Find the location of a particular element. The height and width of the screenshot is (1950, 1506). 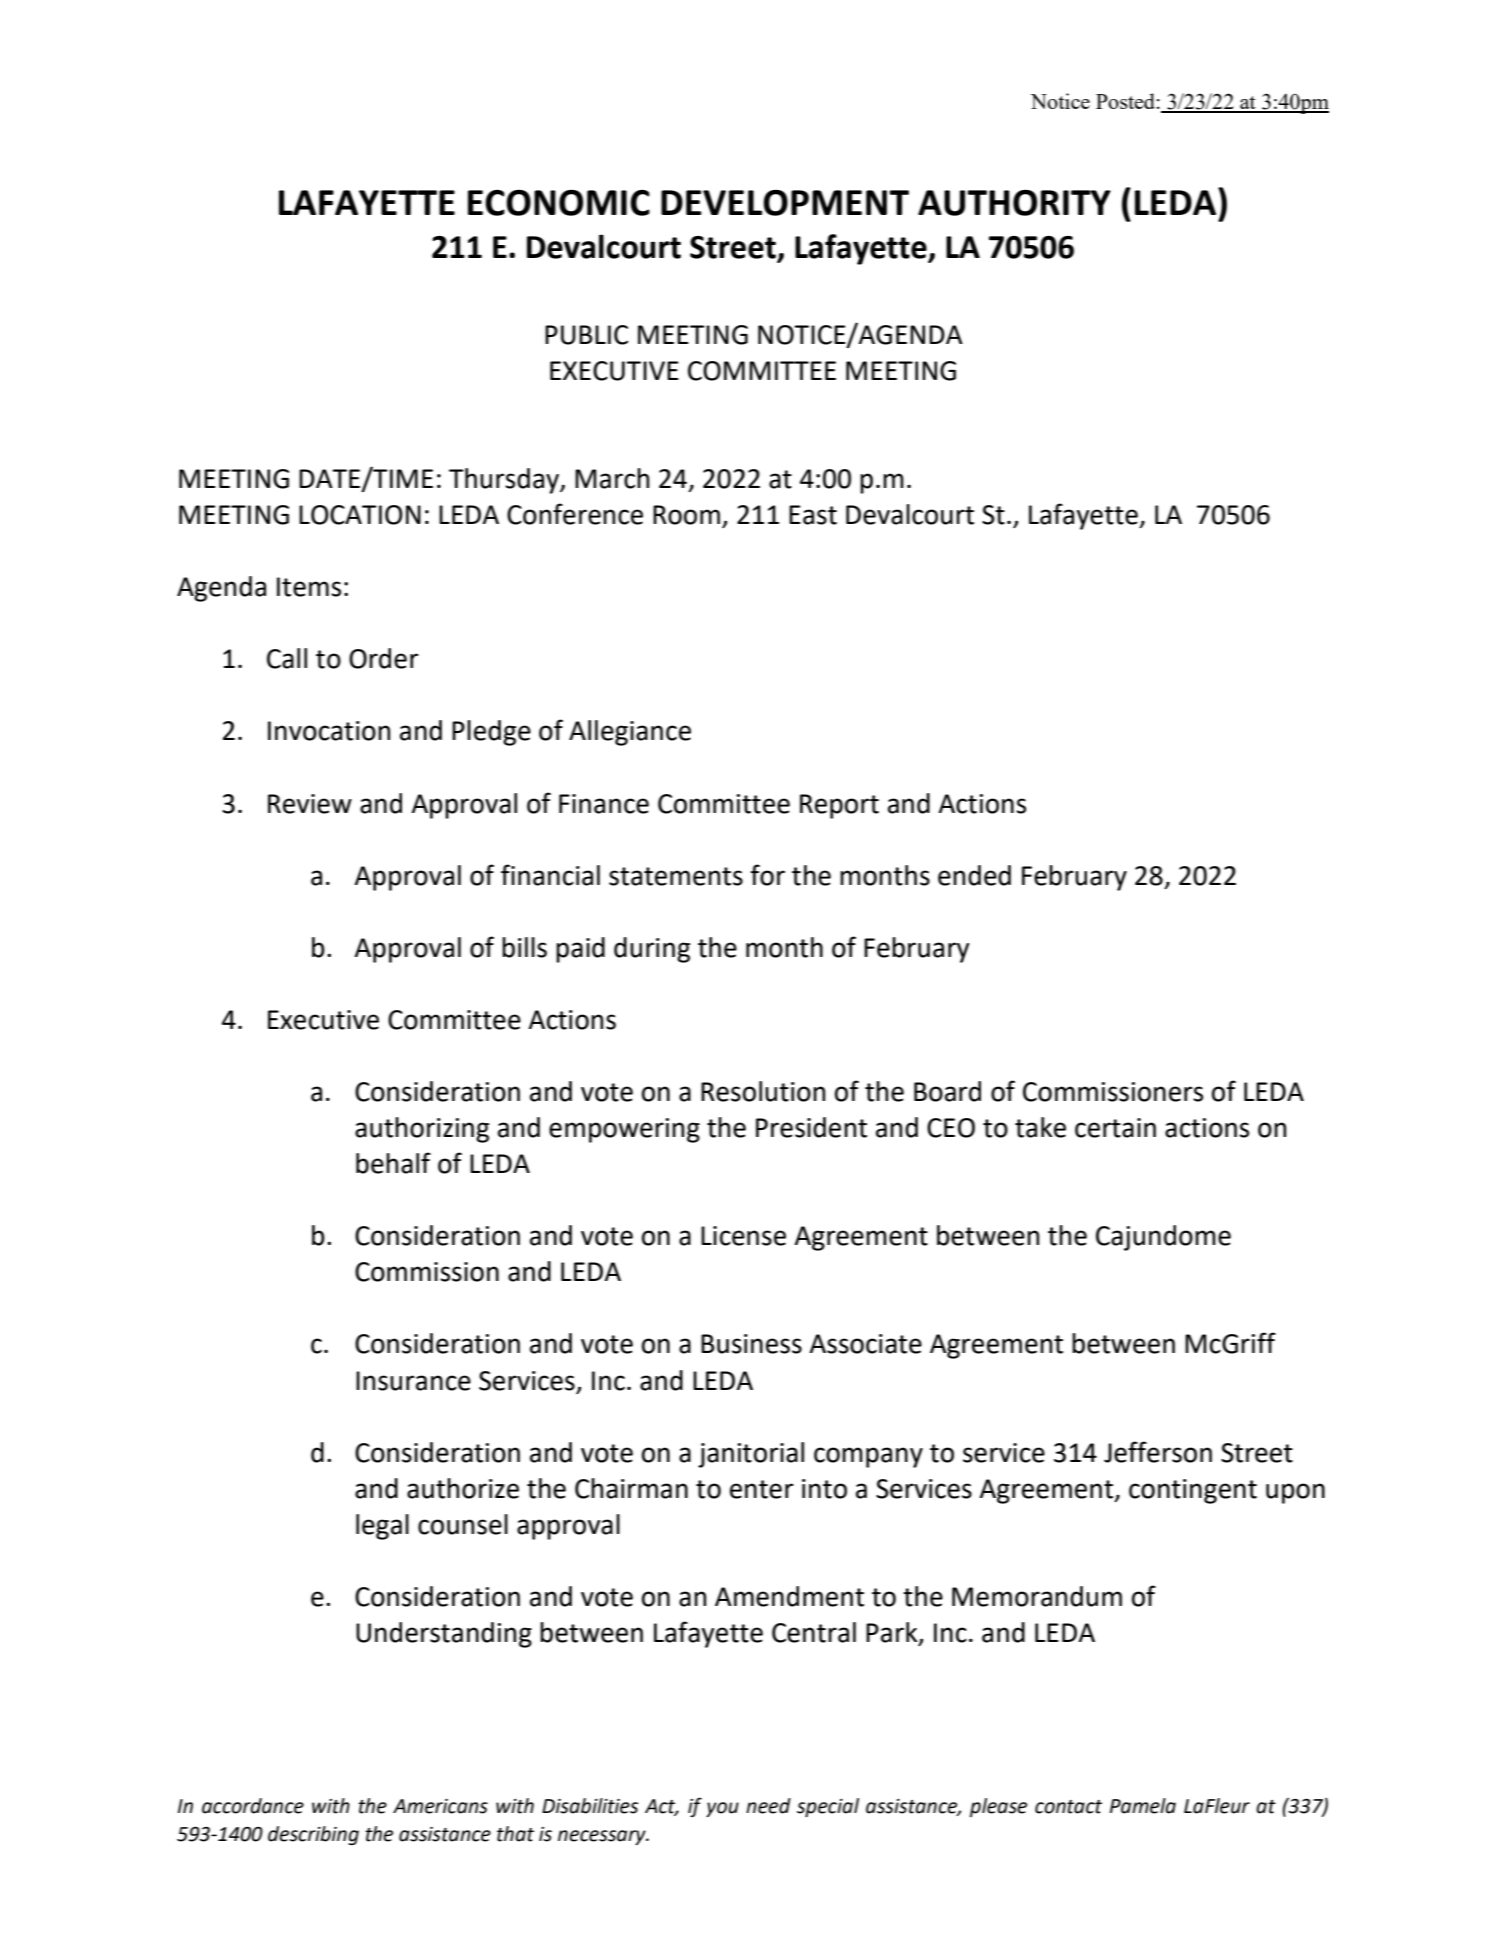

Americans is located at coordinates (440, 1806).
